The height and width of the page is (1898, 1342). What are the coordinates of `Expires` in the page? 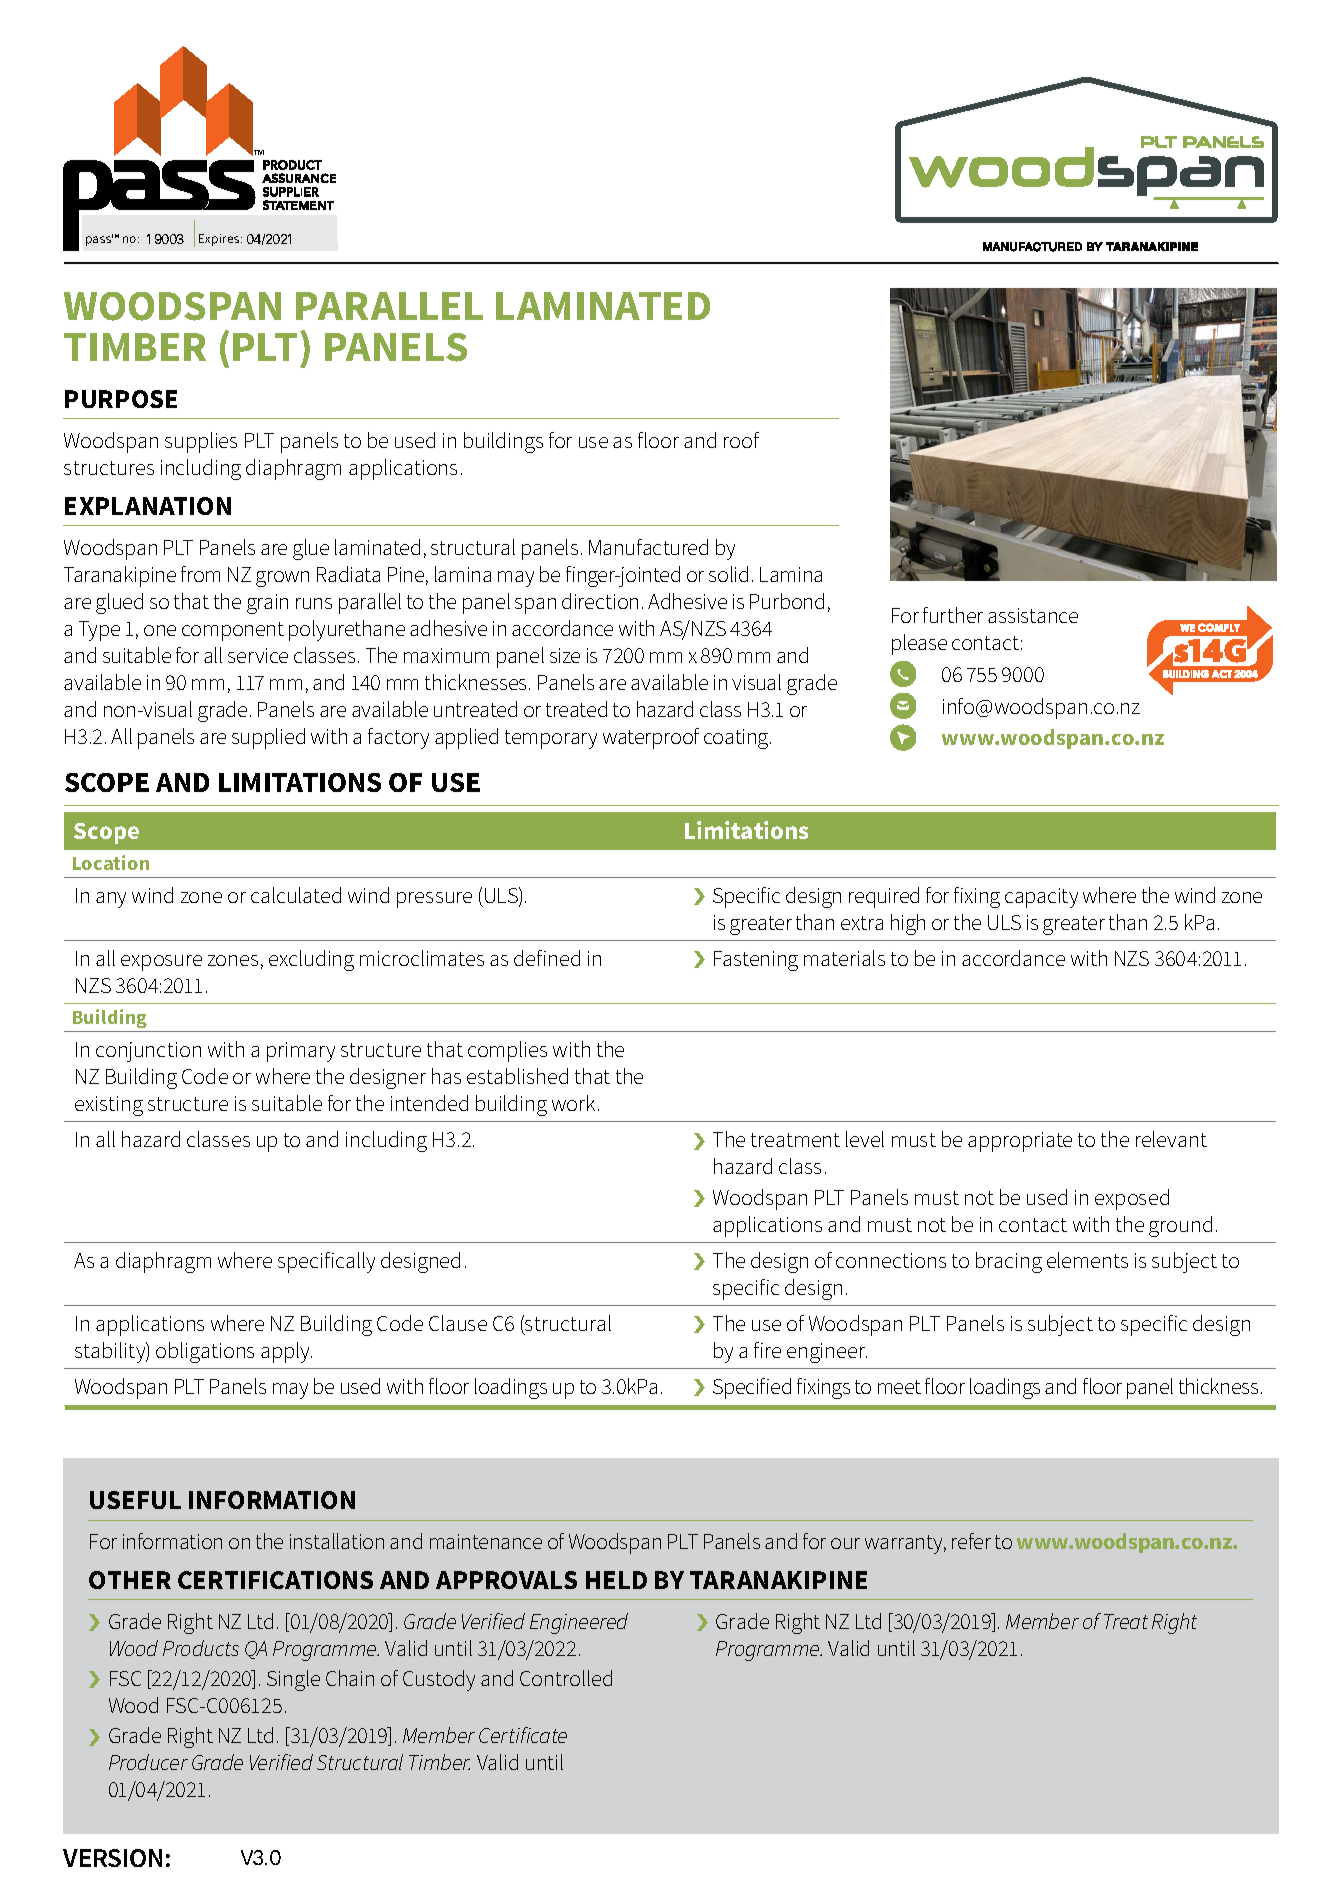 It's located at (220, 240).
